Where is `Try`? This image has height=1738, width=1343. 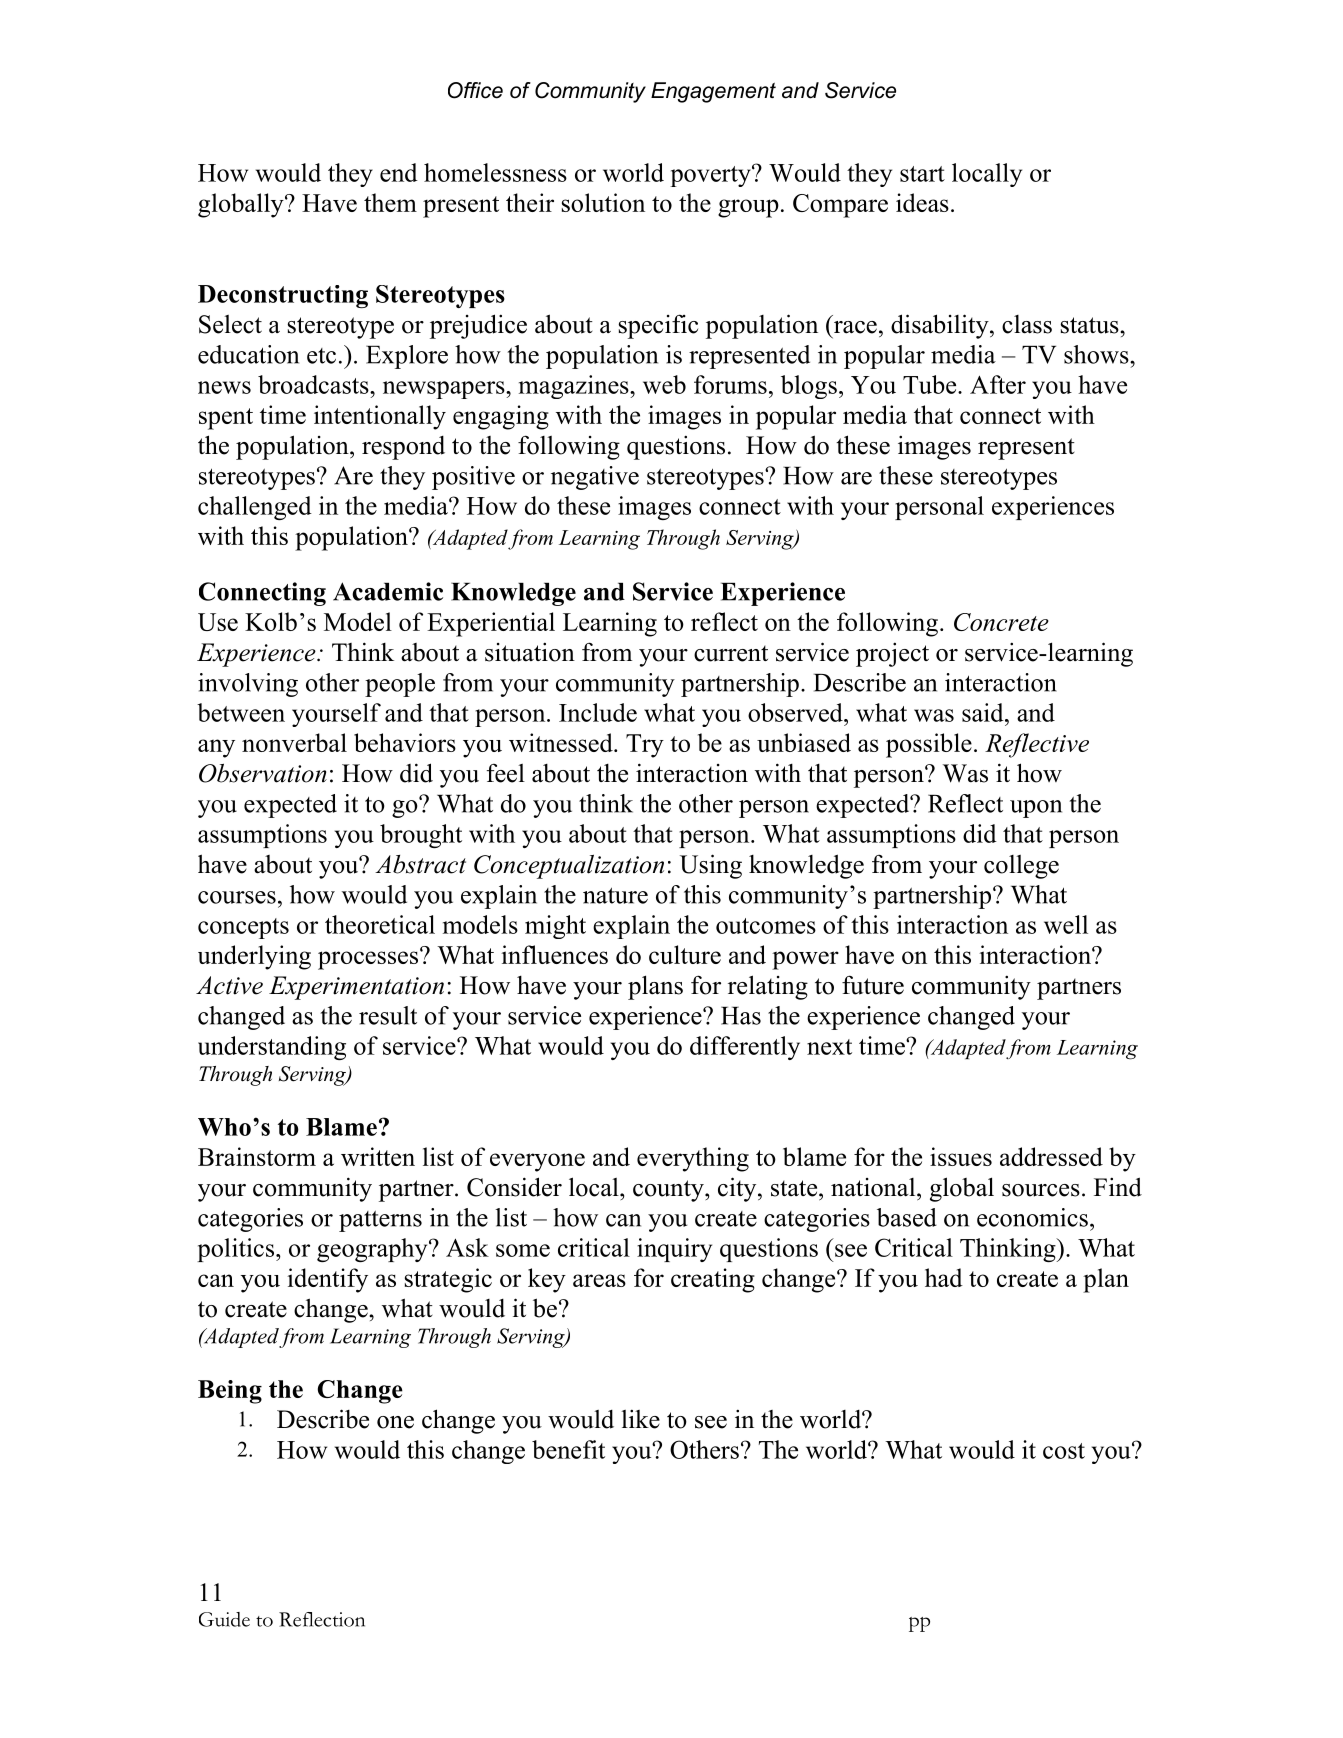 Try is located at coordinates (645, 746).
